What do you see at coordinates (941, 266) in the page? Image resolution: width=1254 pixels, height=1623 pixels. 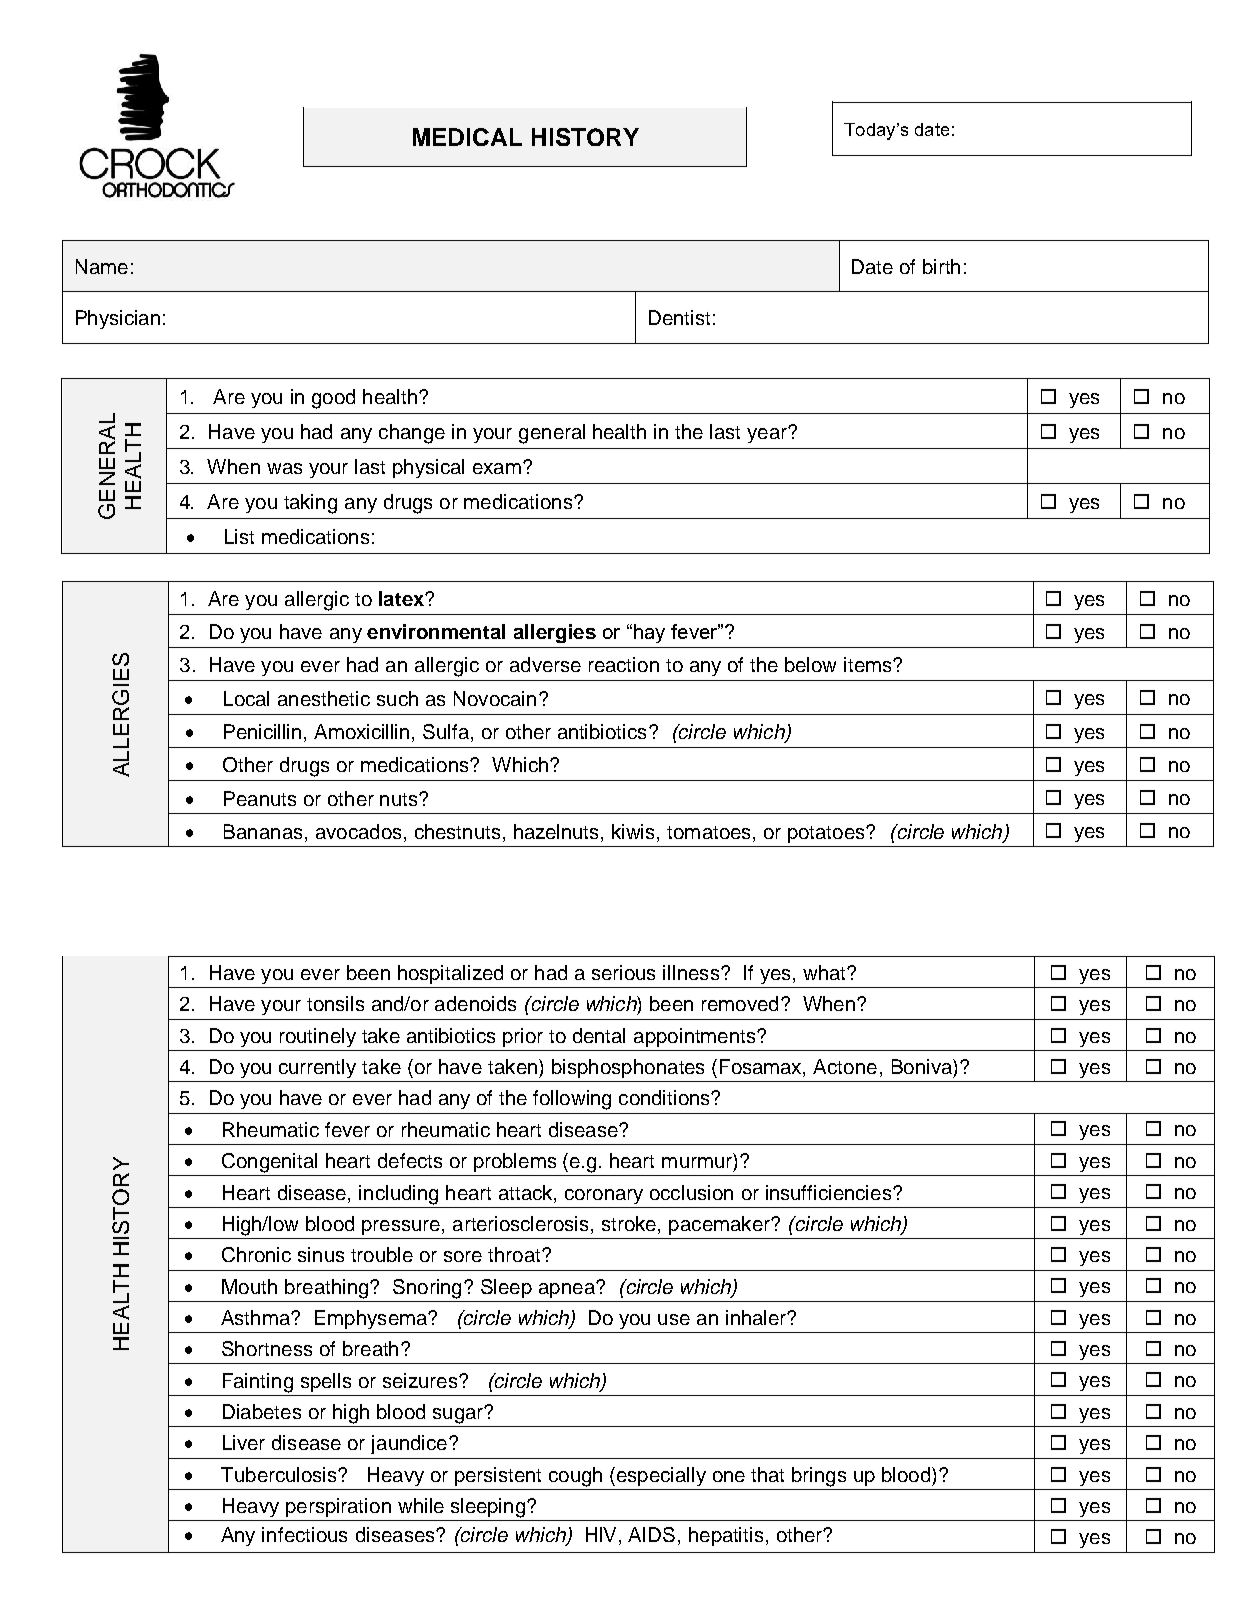 I see `birth` at bounding box center [941, 266].
